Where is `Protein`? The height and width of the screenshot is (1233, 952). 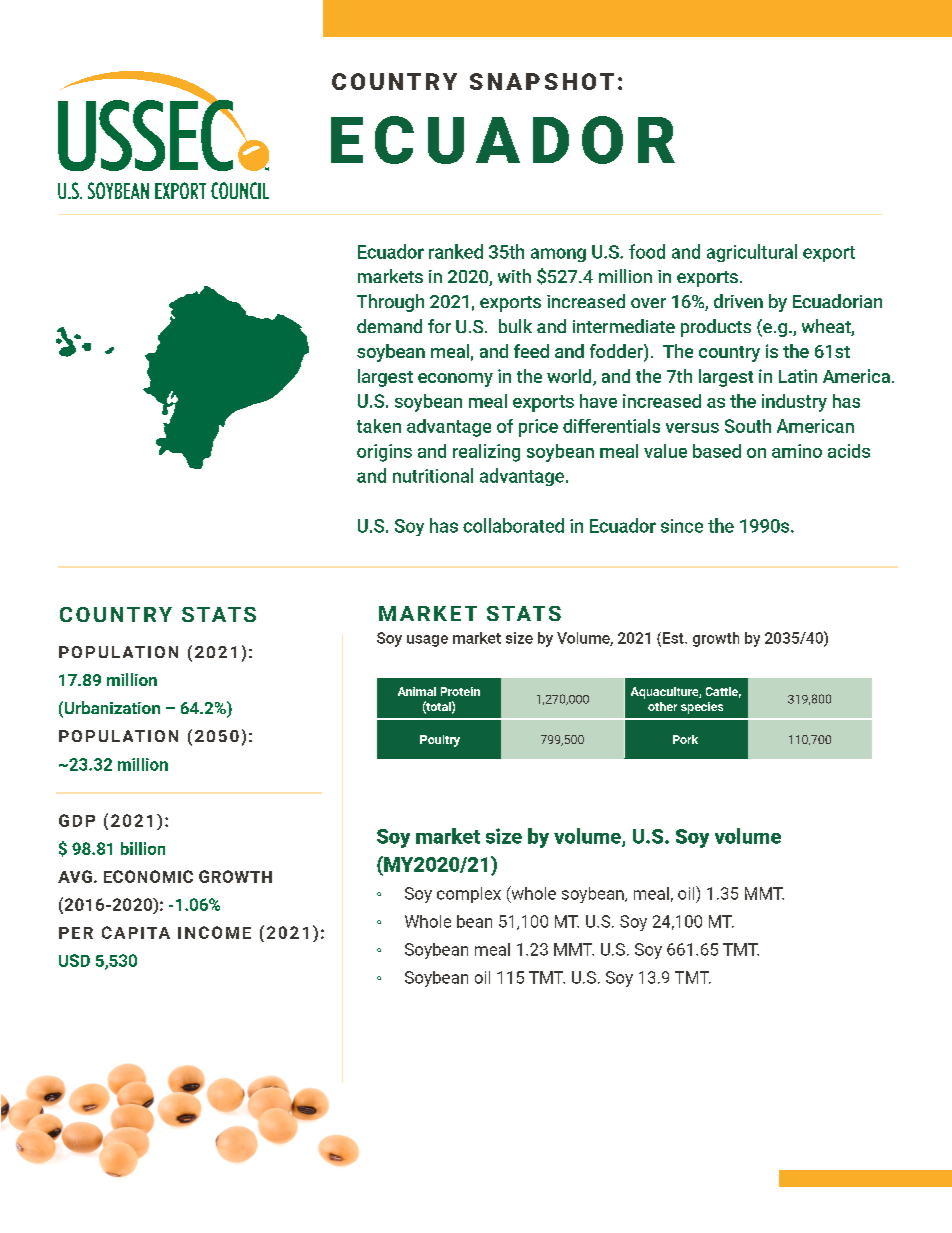
Protein is located at coordinates (460, 691).
